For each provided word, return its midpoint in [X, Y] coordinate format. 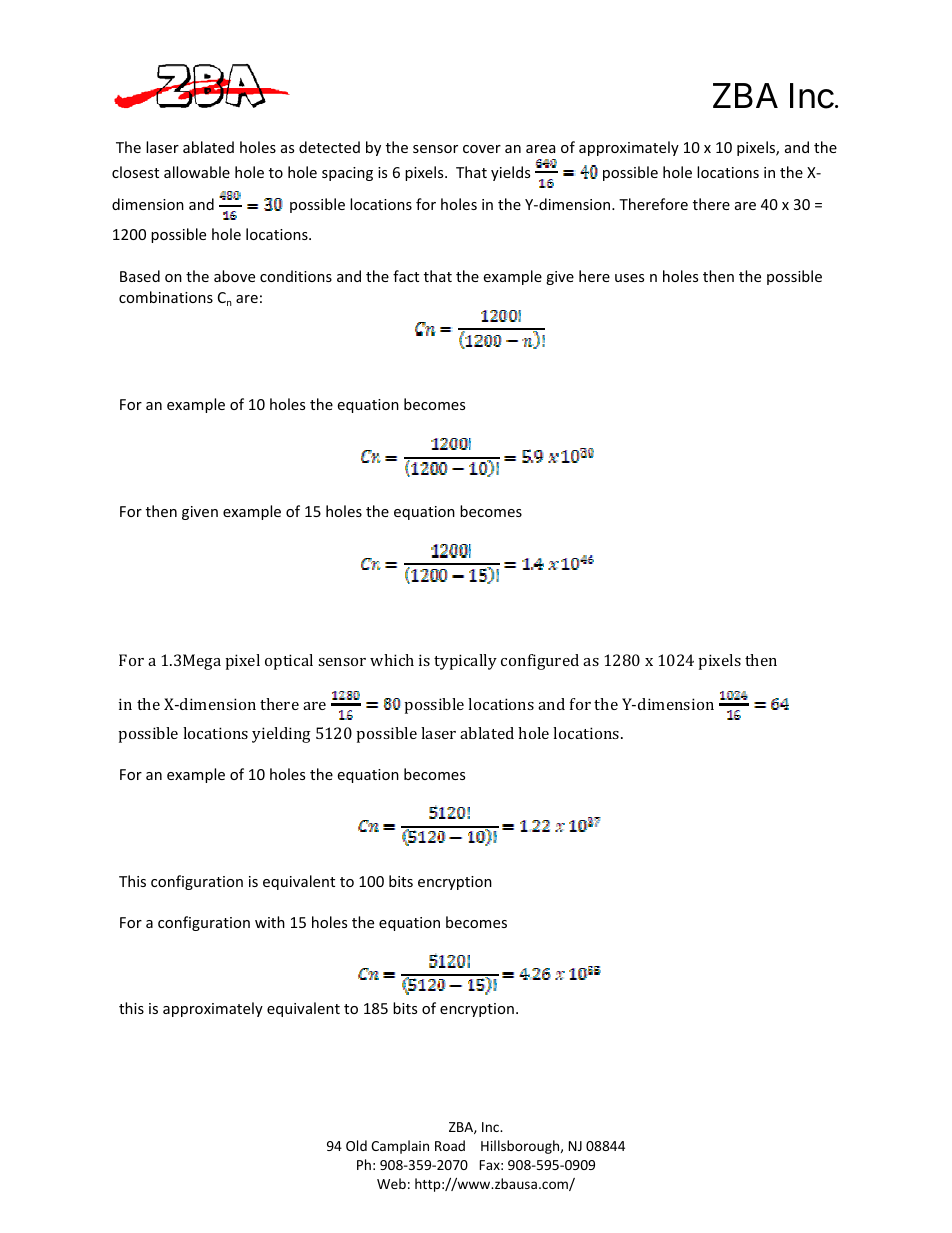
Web [391, 1183]
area [540, 149]
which [392, 660]
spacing [347, 174]
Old [356, 1145]
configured [540, 662]
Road [450, 1145]
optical [289, 662]
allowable [197, 172]
